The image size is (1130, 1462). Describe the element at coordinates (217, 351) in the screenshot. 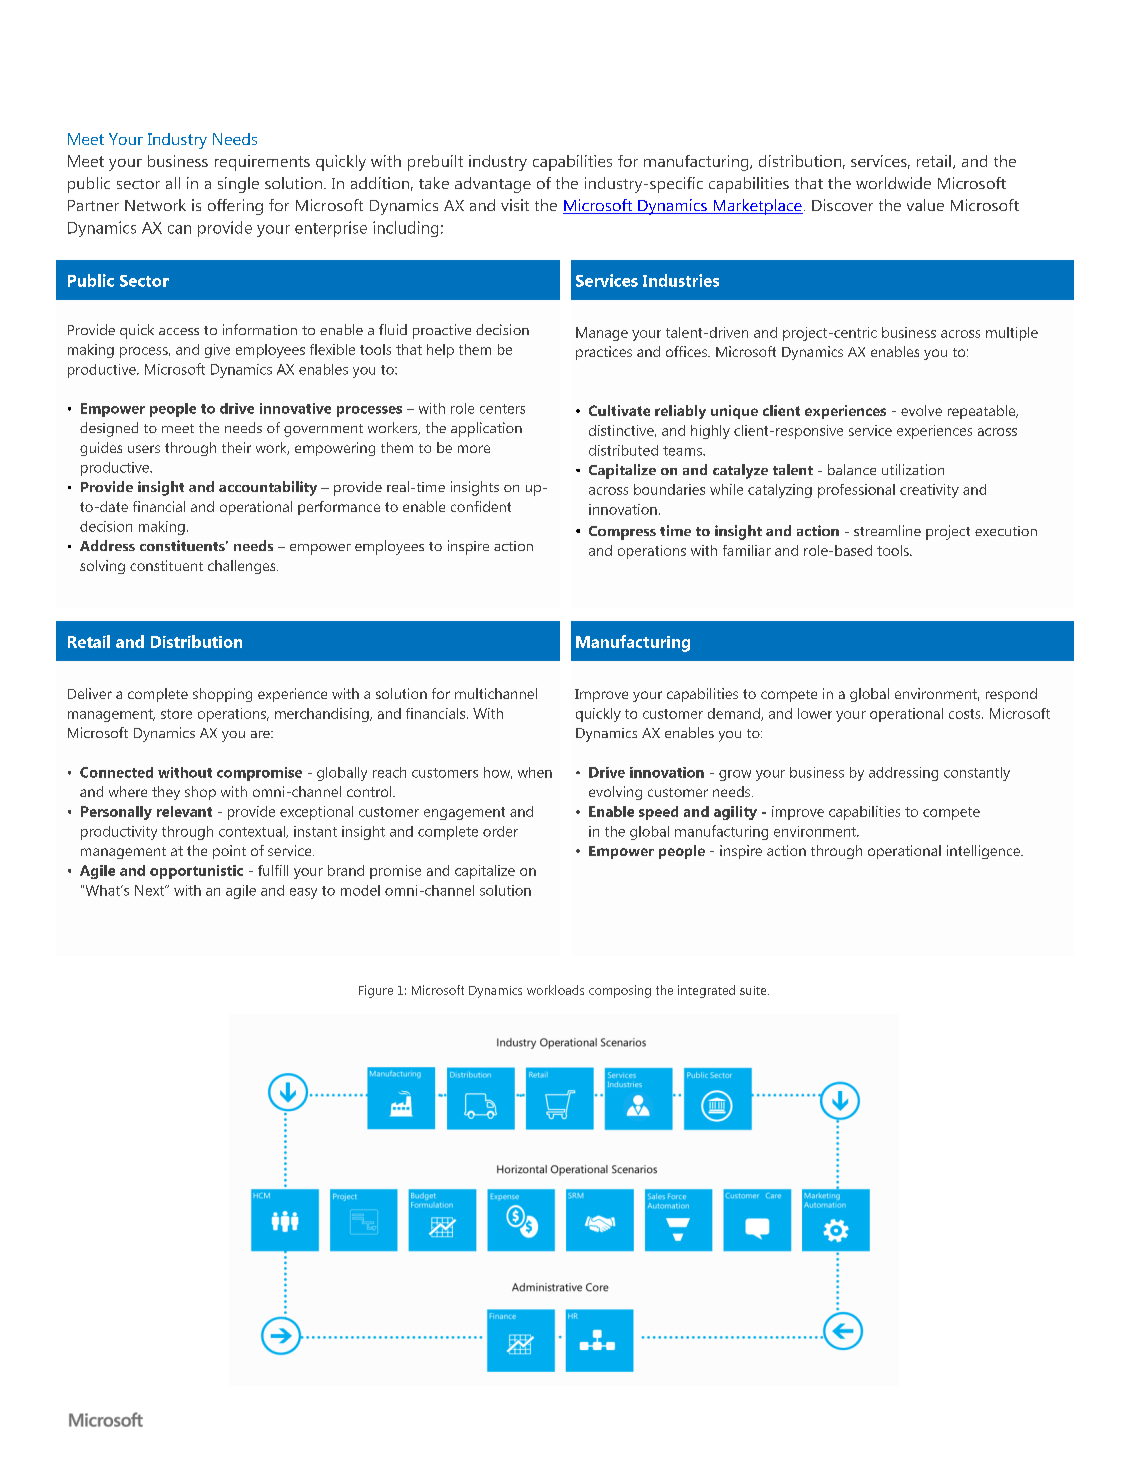

I see `give` at that location.
